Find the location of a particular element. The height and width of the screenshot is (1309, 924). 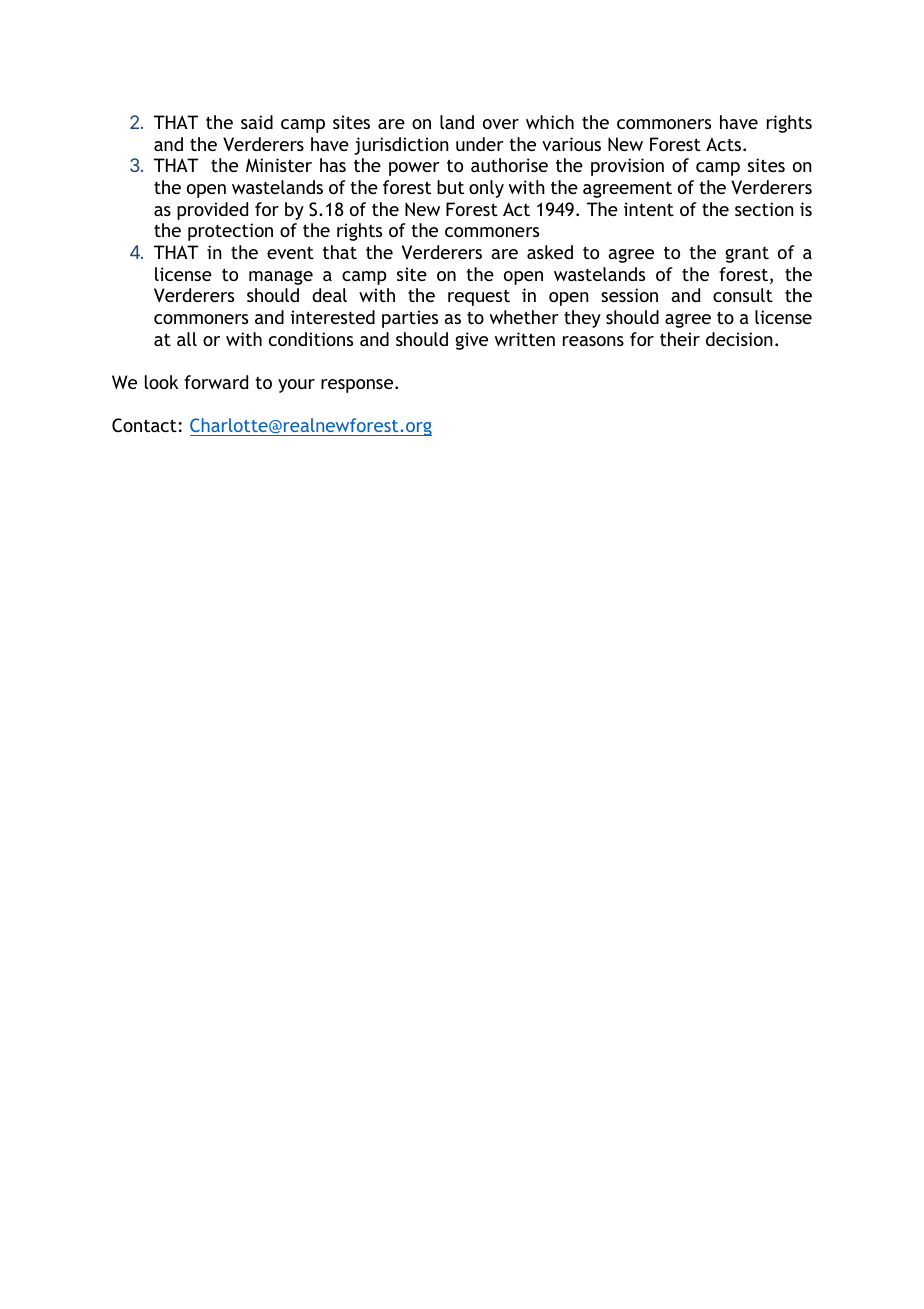

Contact is located at coordinates (144, 425).
